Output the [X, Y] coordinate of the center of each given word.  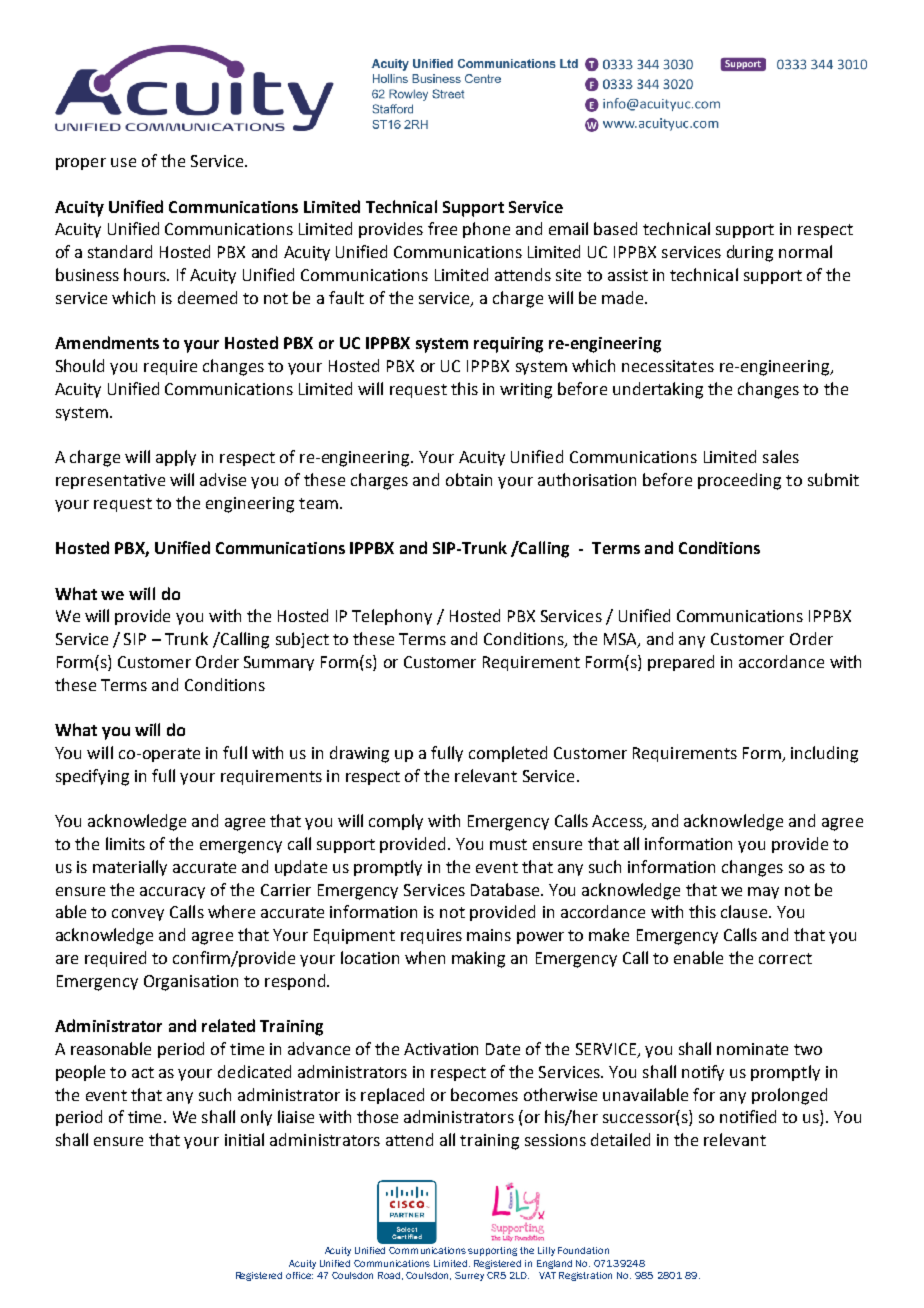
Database [506, 889]
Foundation [583, 1250]
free [442, 228]
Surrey [469, 1276]
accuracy [172, 893]
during [750, 253]
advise [223, 479]
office [299, 1275]
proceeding [739, 481]
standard [120, 251]
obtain [469, 479]
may [763, 893]
